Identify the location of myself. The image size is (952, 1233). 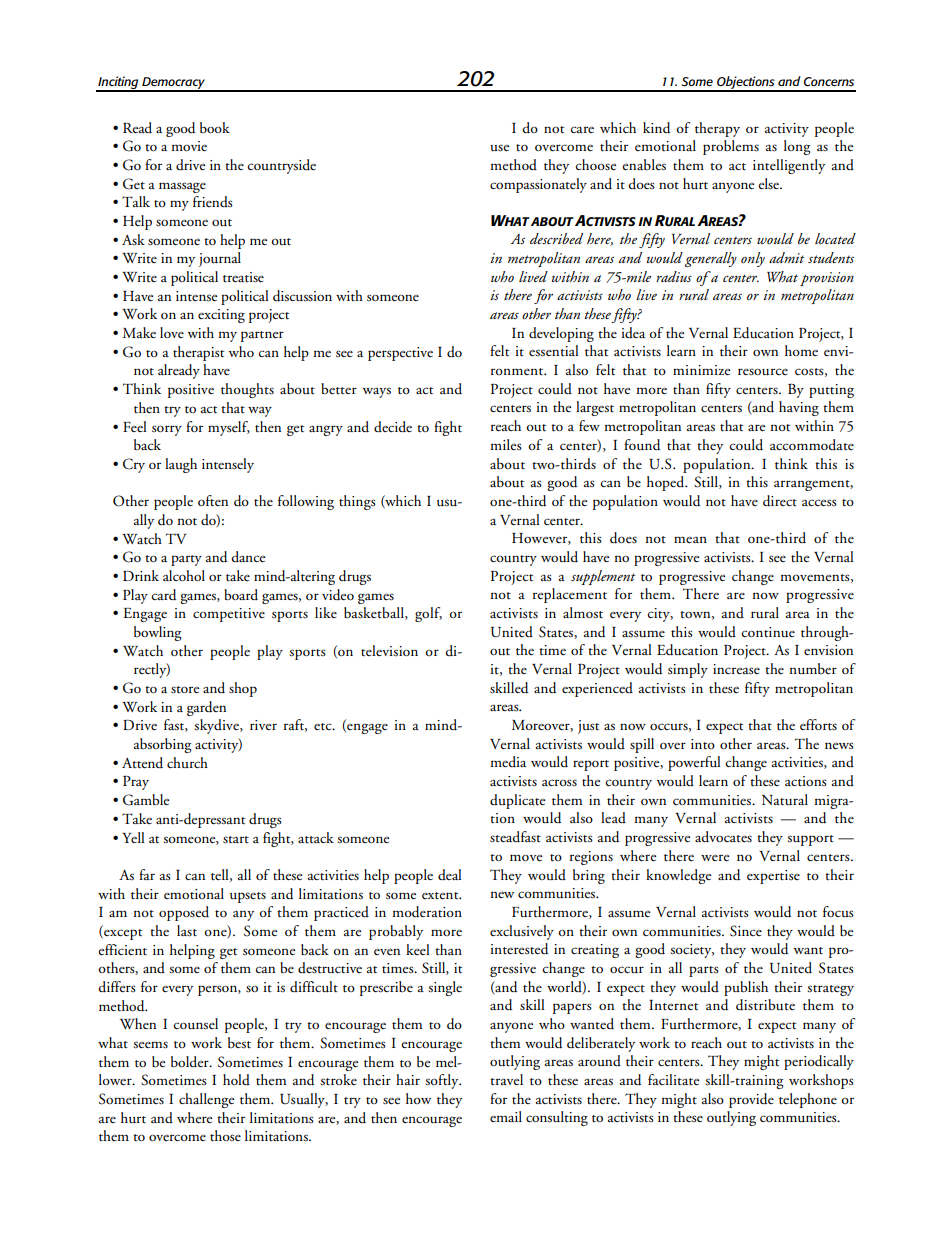
(229, 428).
